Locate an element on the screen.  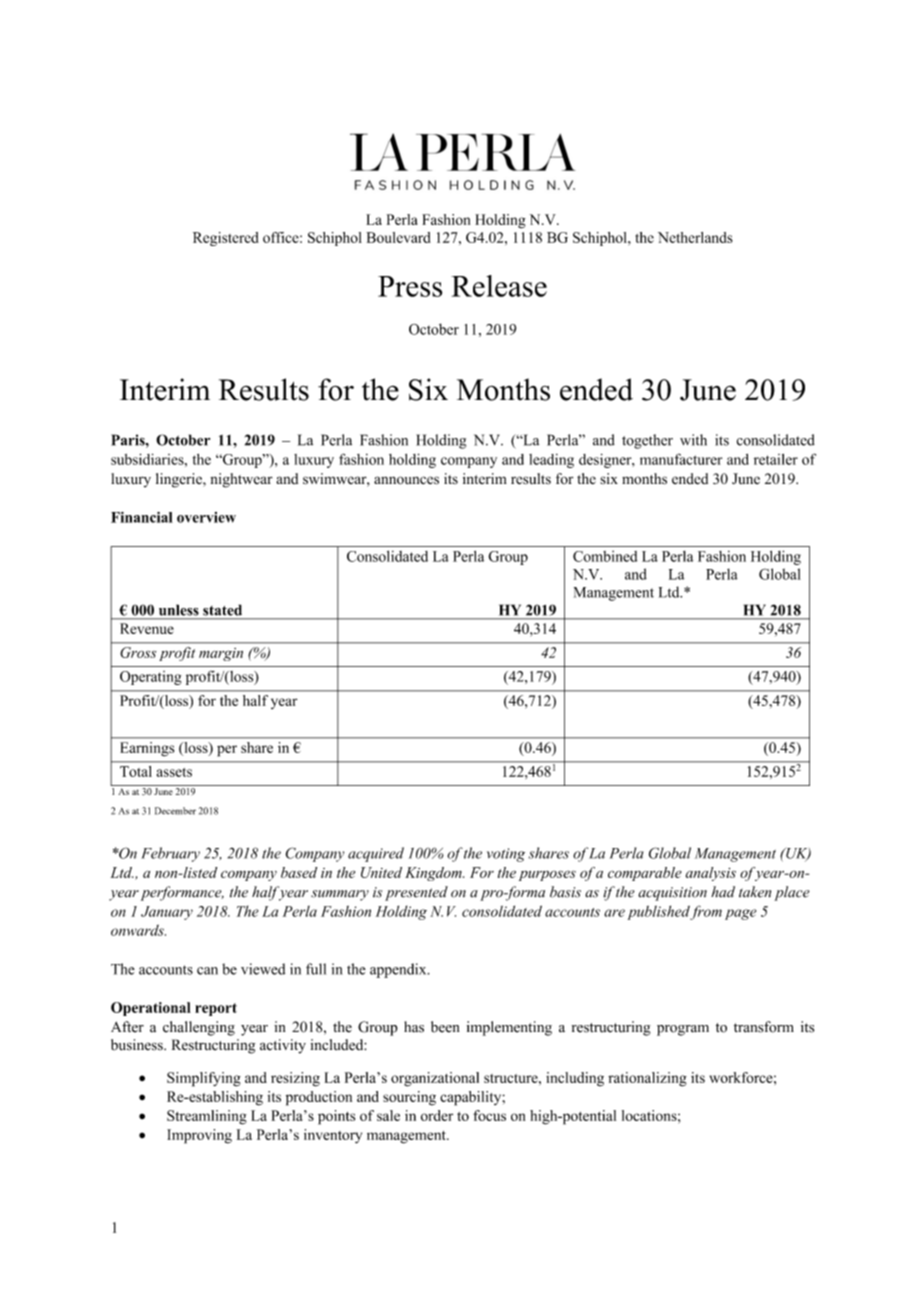
Netherlands is located at coordinates (695, 237).
